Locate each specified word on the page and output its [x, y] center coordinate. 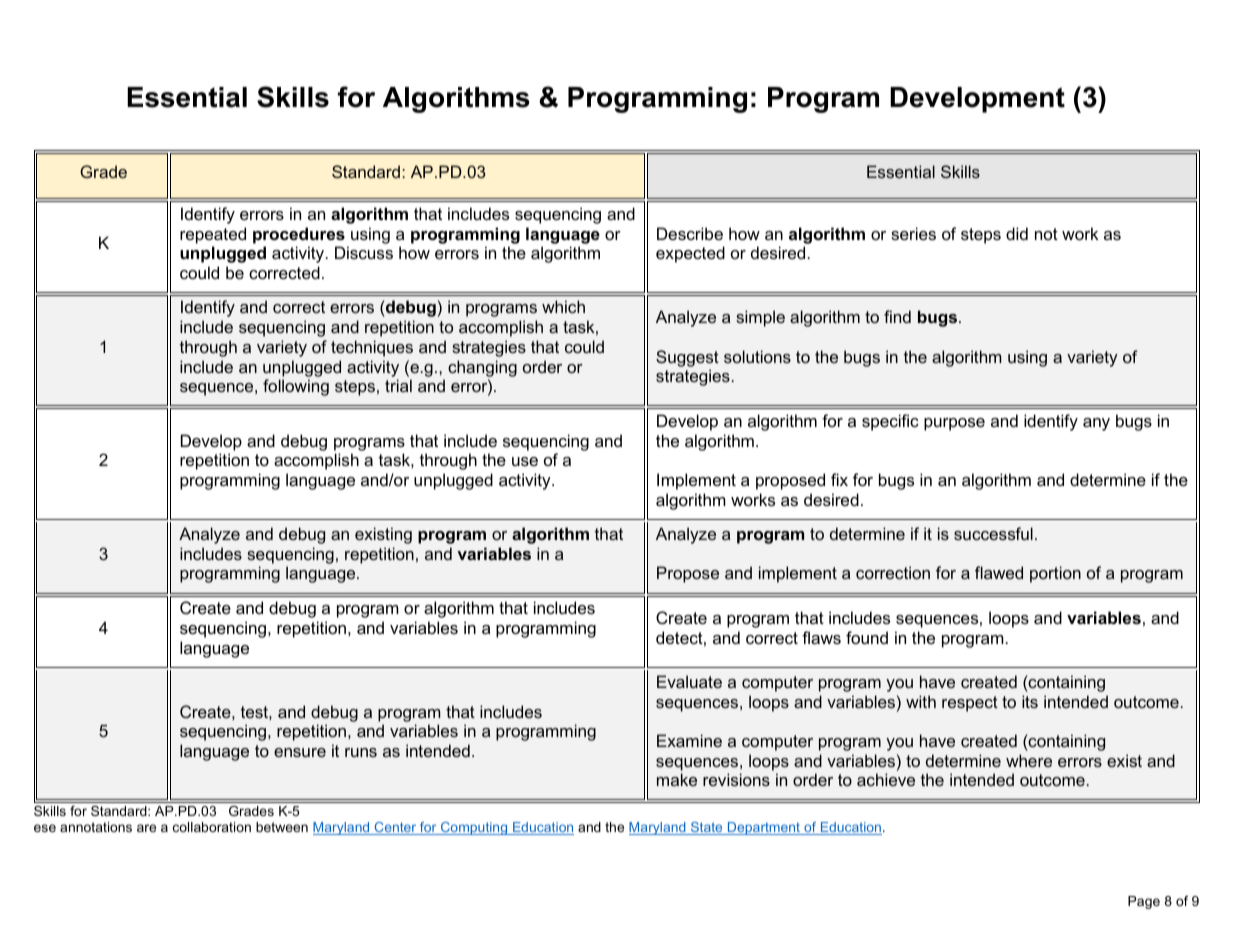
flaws [821, 637]
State [706, 828]
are [146, 828]
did [1017, 233]
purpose [954, 424]
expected [690, 254]
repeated [213, 235]
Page [1144, 902]
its [1030, 701]
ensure [300, 752]
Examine [689, 740]
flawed [999, 572]
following [296, 387]
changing [482, 368]
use [525, 461]
